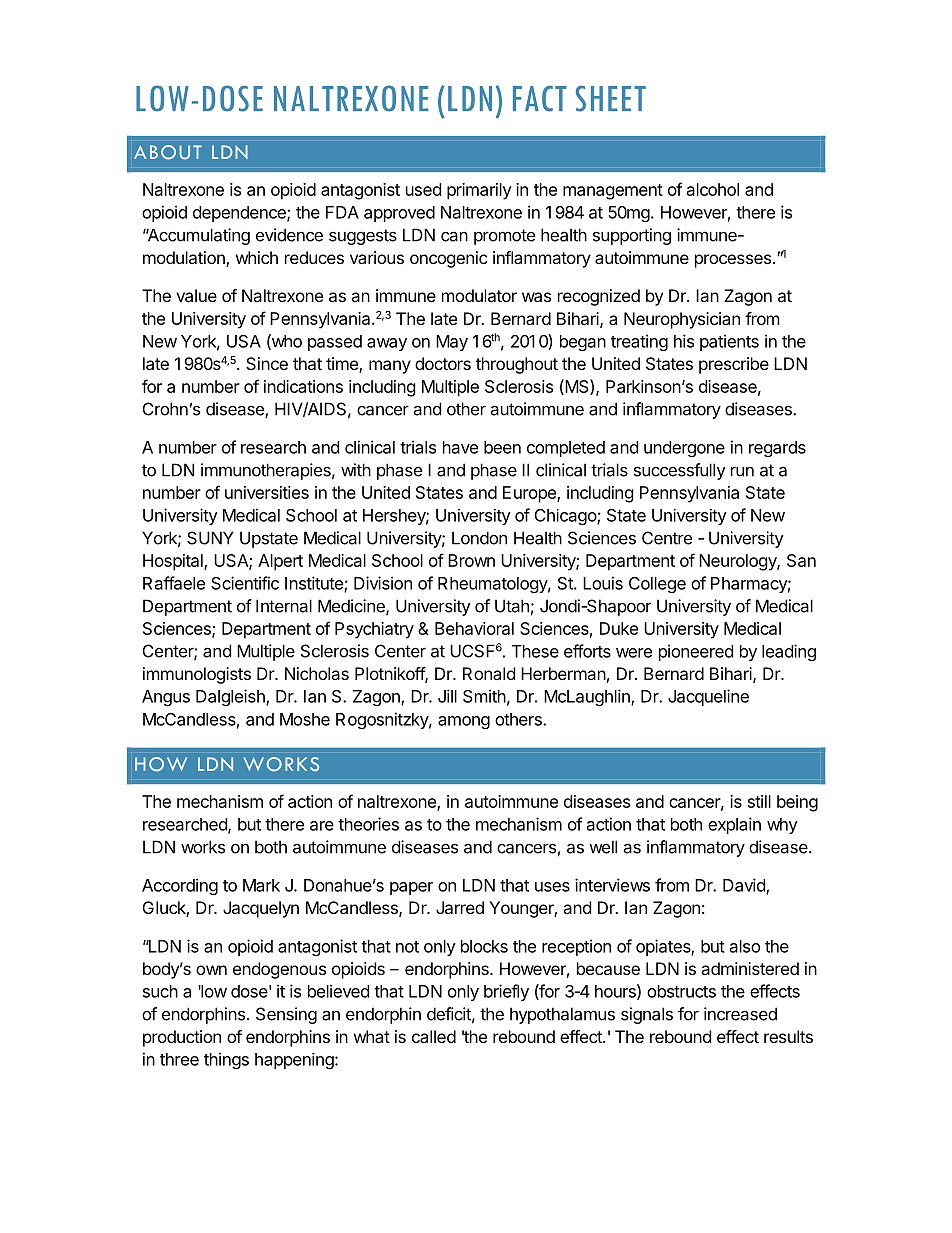 The image size is (952, 1233). Describe the element at coordinates (245, 583) in the image. I see `Scientific` at that location.
